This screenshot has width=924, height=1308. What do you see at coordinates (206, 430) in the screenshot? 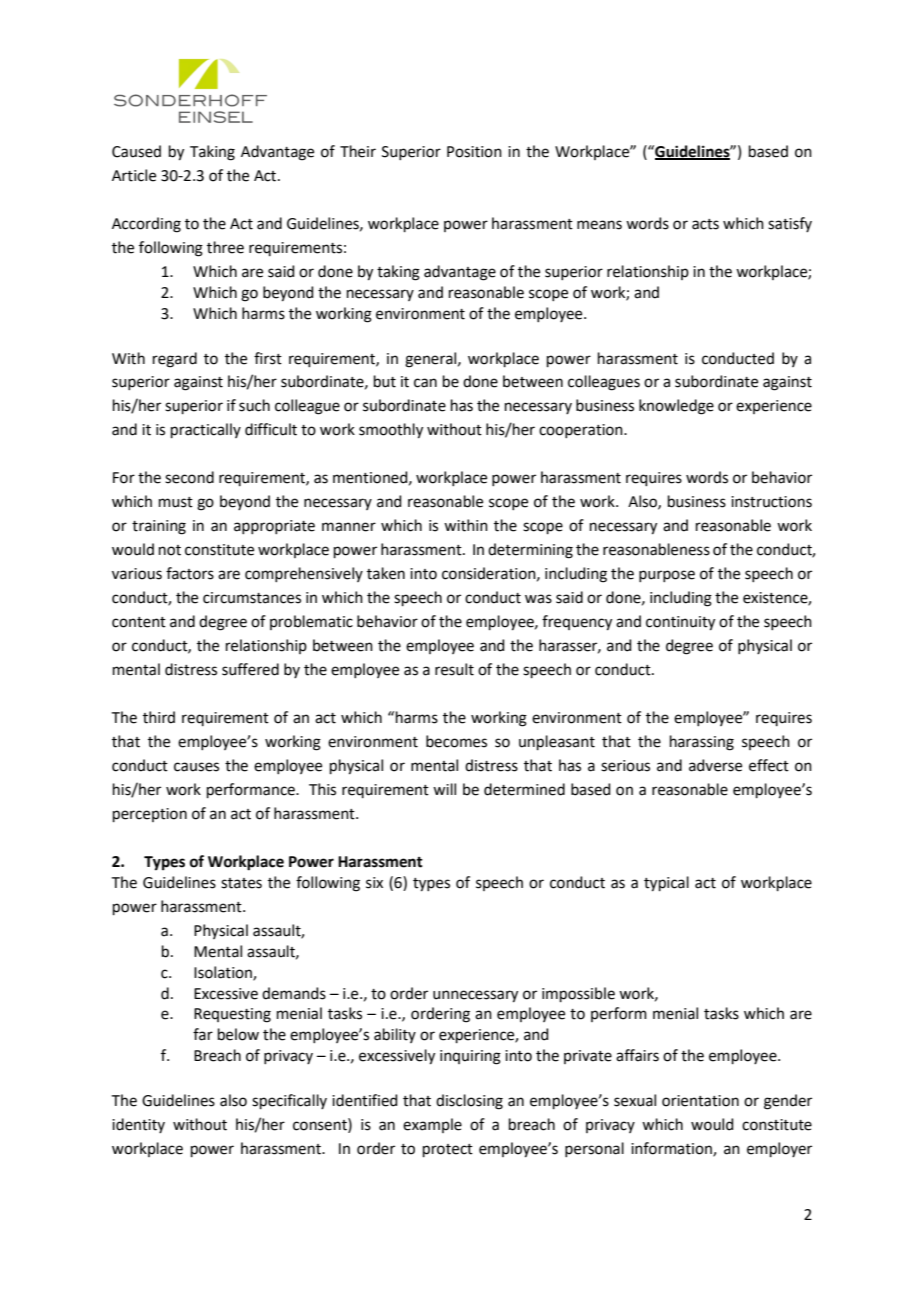
I see `practically` at bounding box center [206, 430].
